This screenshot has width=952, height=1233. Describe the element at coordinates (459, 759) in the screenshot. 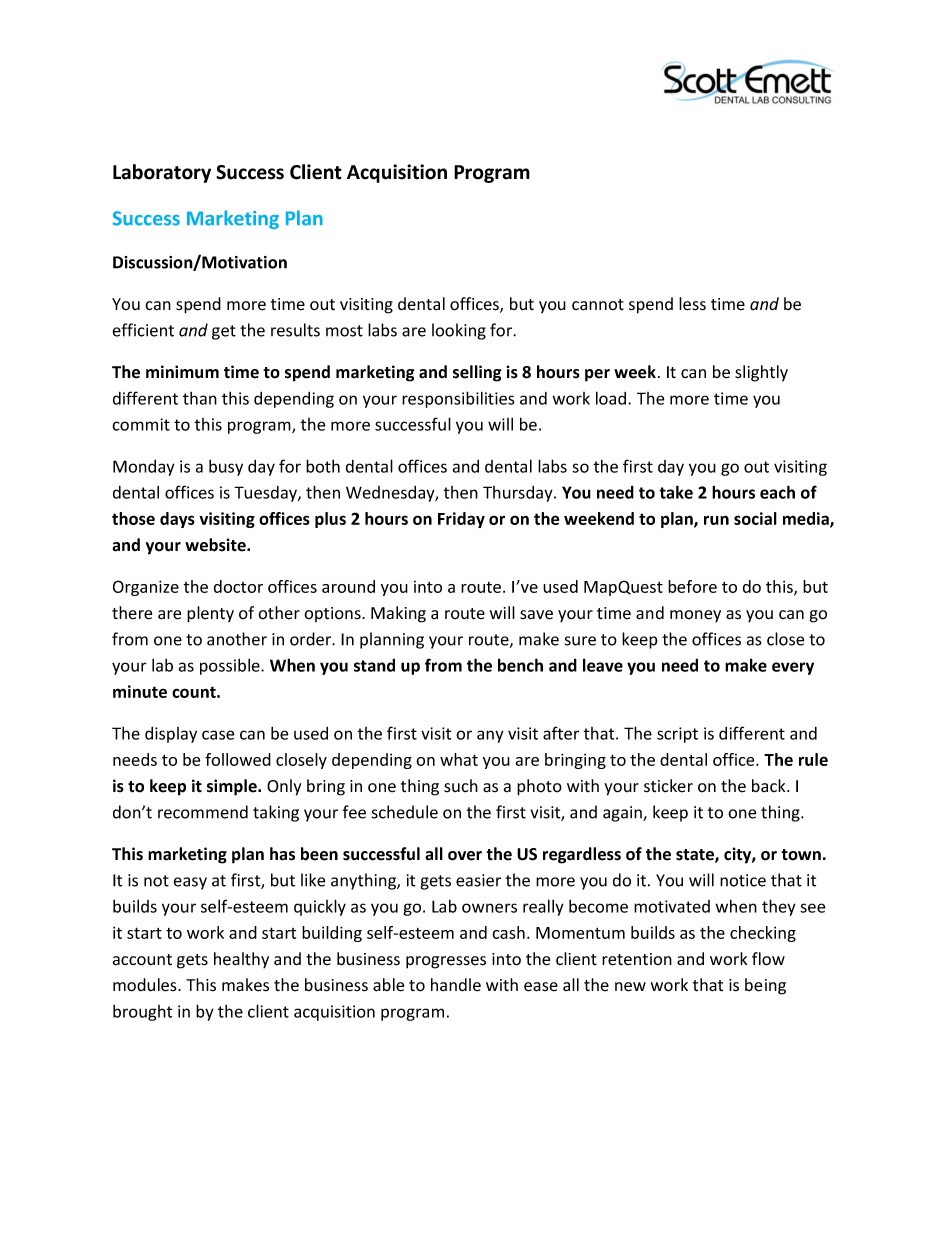

I see `what` at that location.
